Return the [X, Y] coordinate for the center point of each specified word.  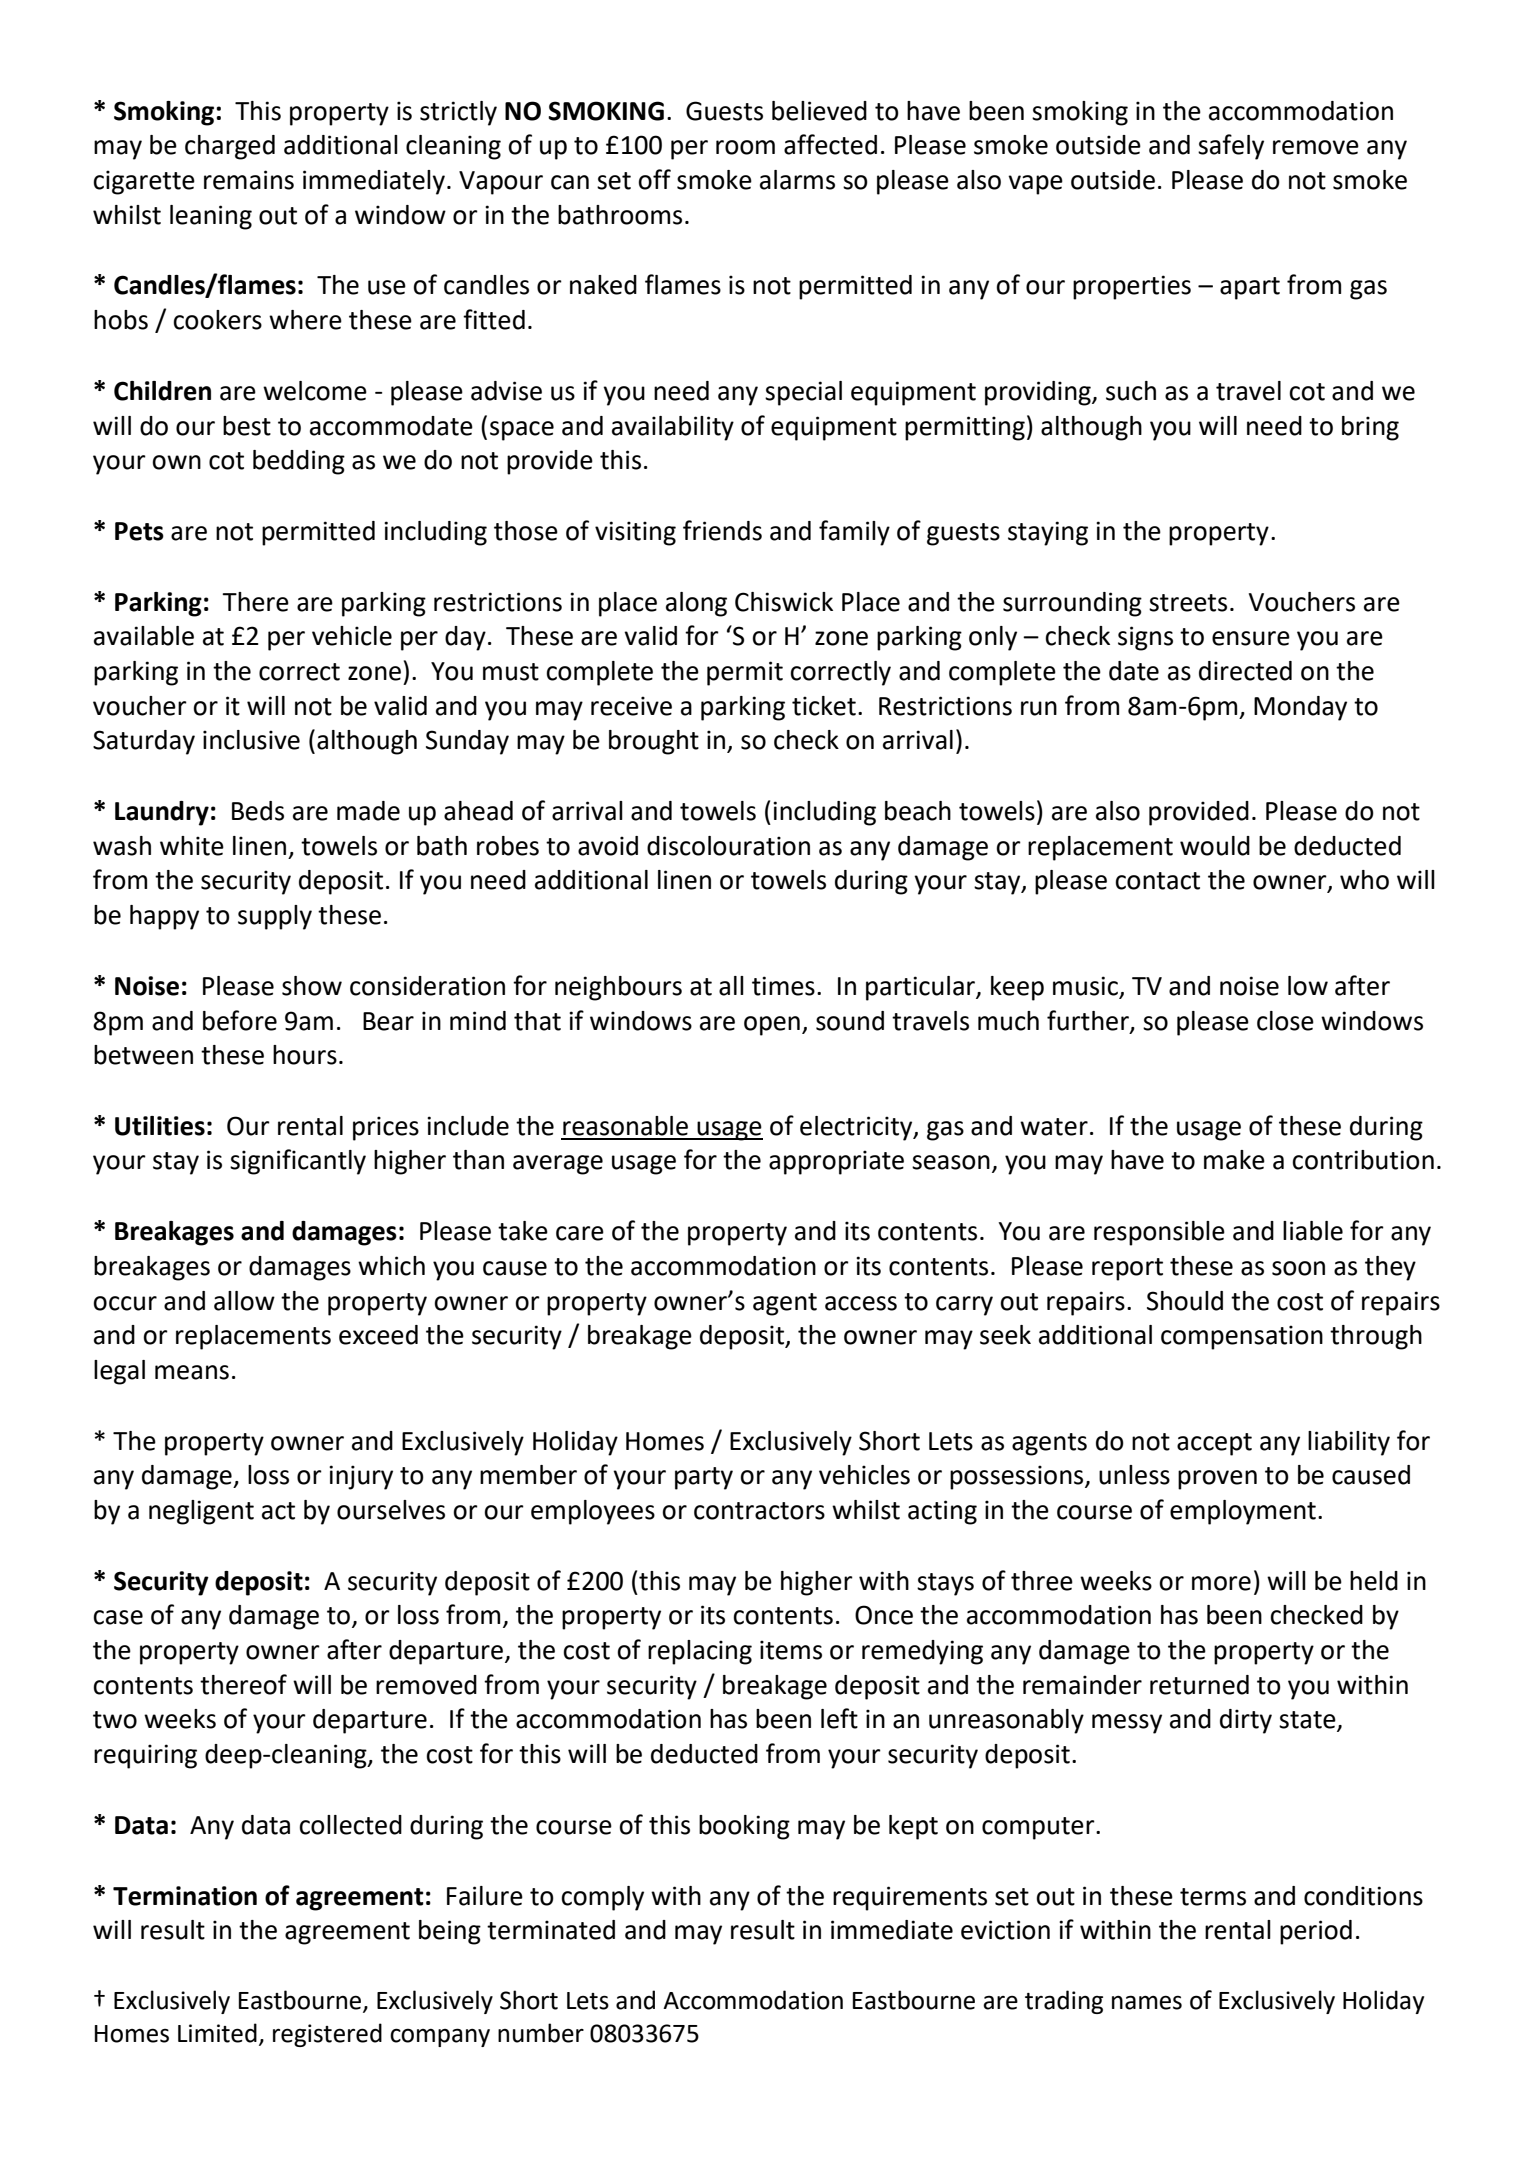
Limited [217, 2033]
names [1147, 2002]
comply [602, 1898]
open [772, 1026]
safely [1231, 147]
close [1285, 1021]
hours [305, 1055]
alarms [797, 180]
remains [249, 180]
